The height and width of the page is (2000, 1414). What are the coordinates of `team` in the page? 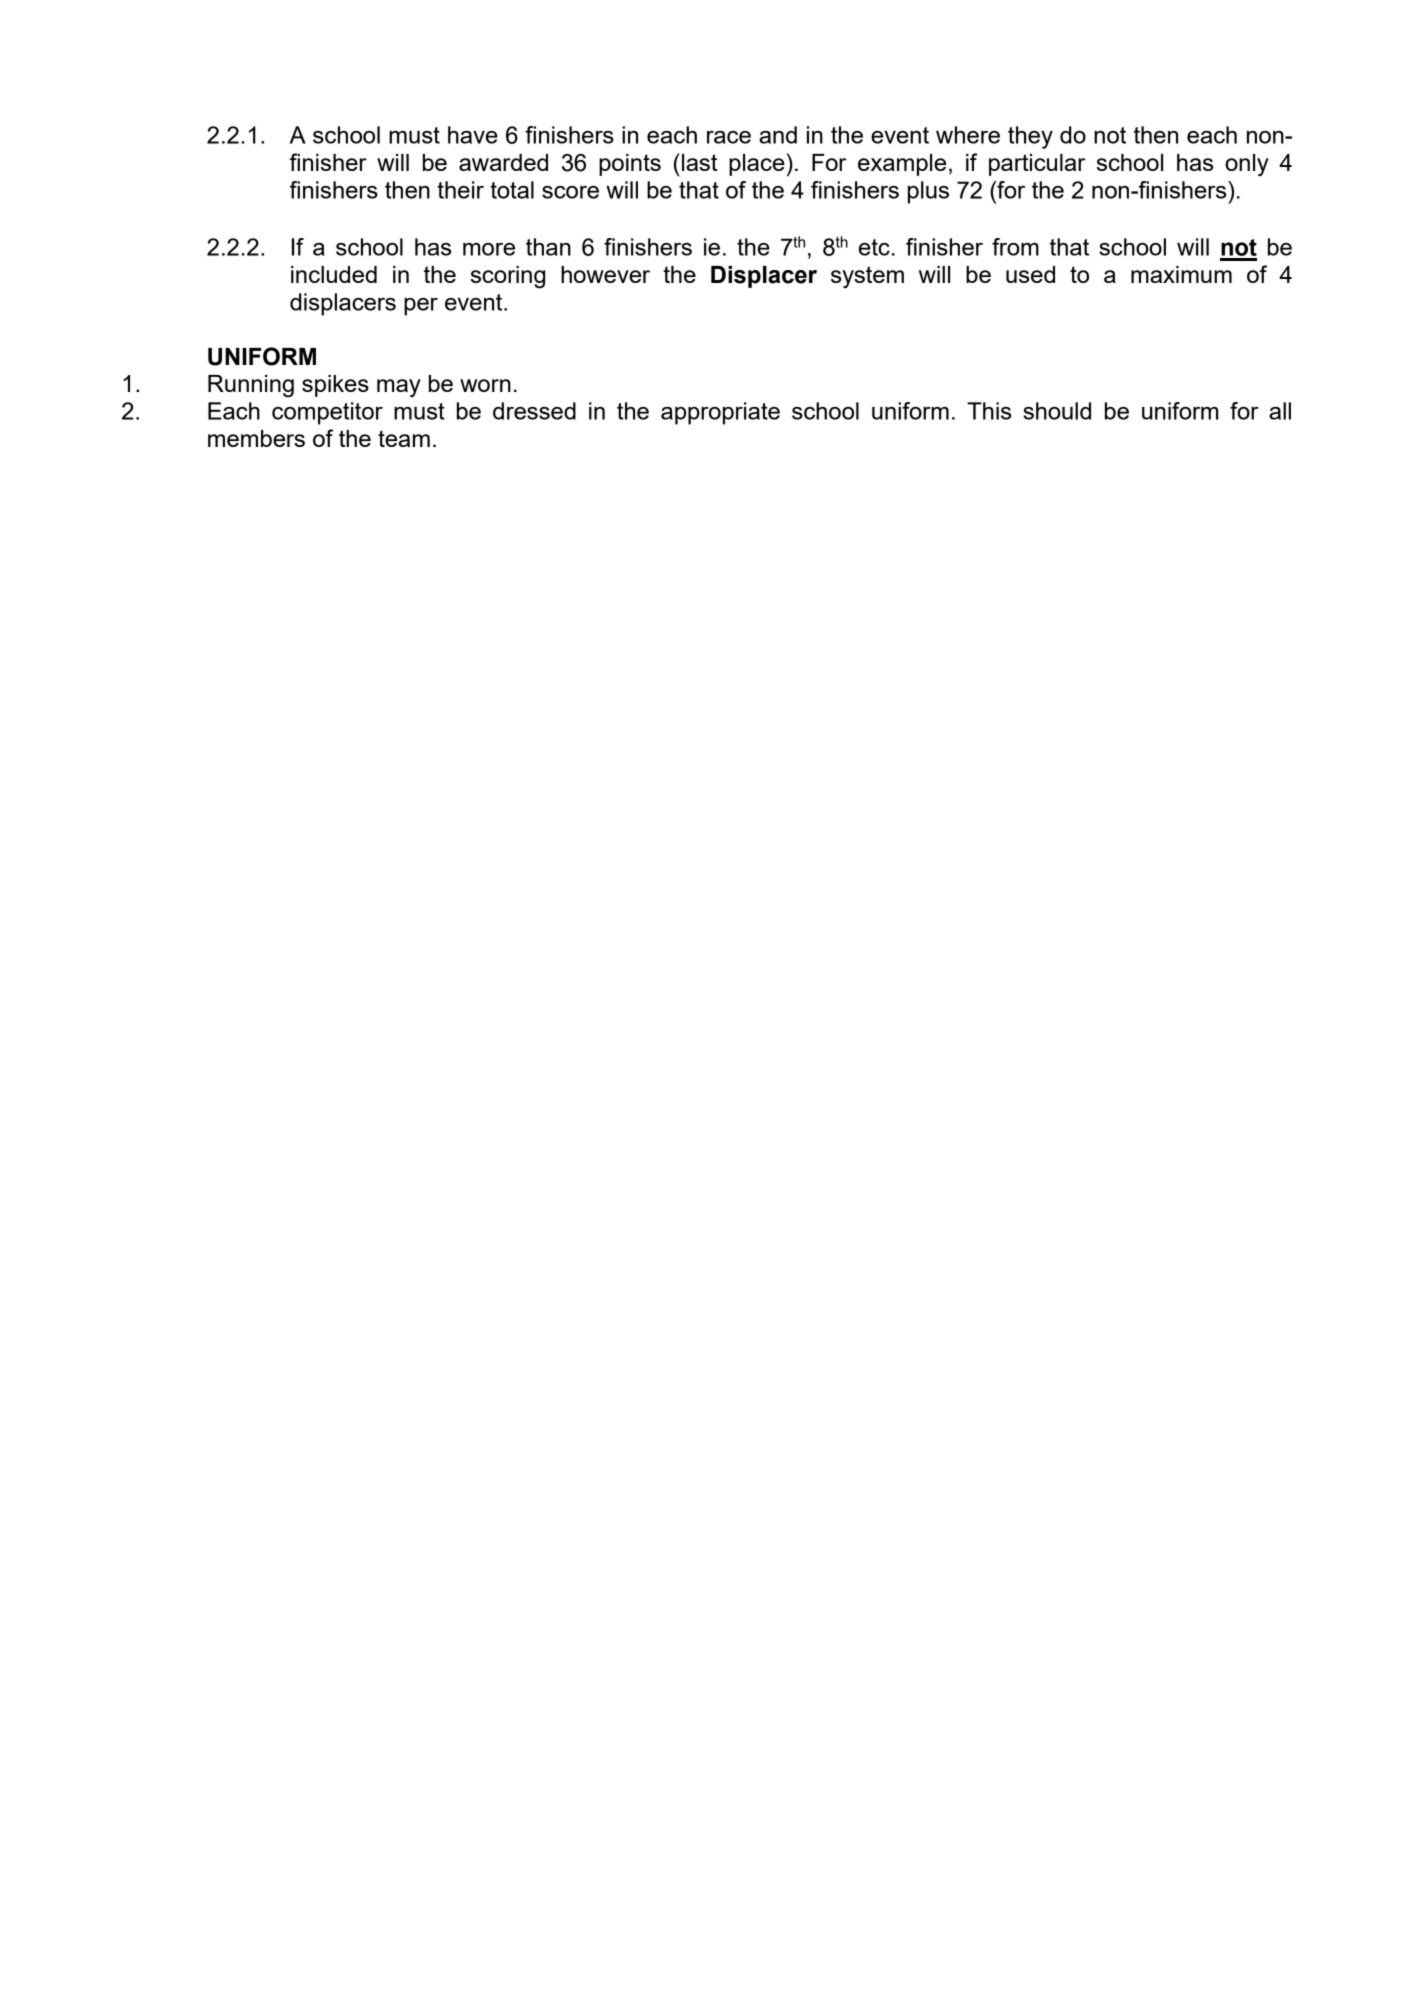 It's located at (404, 438).
